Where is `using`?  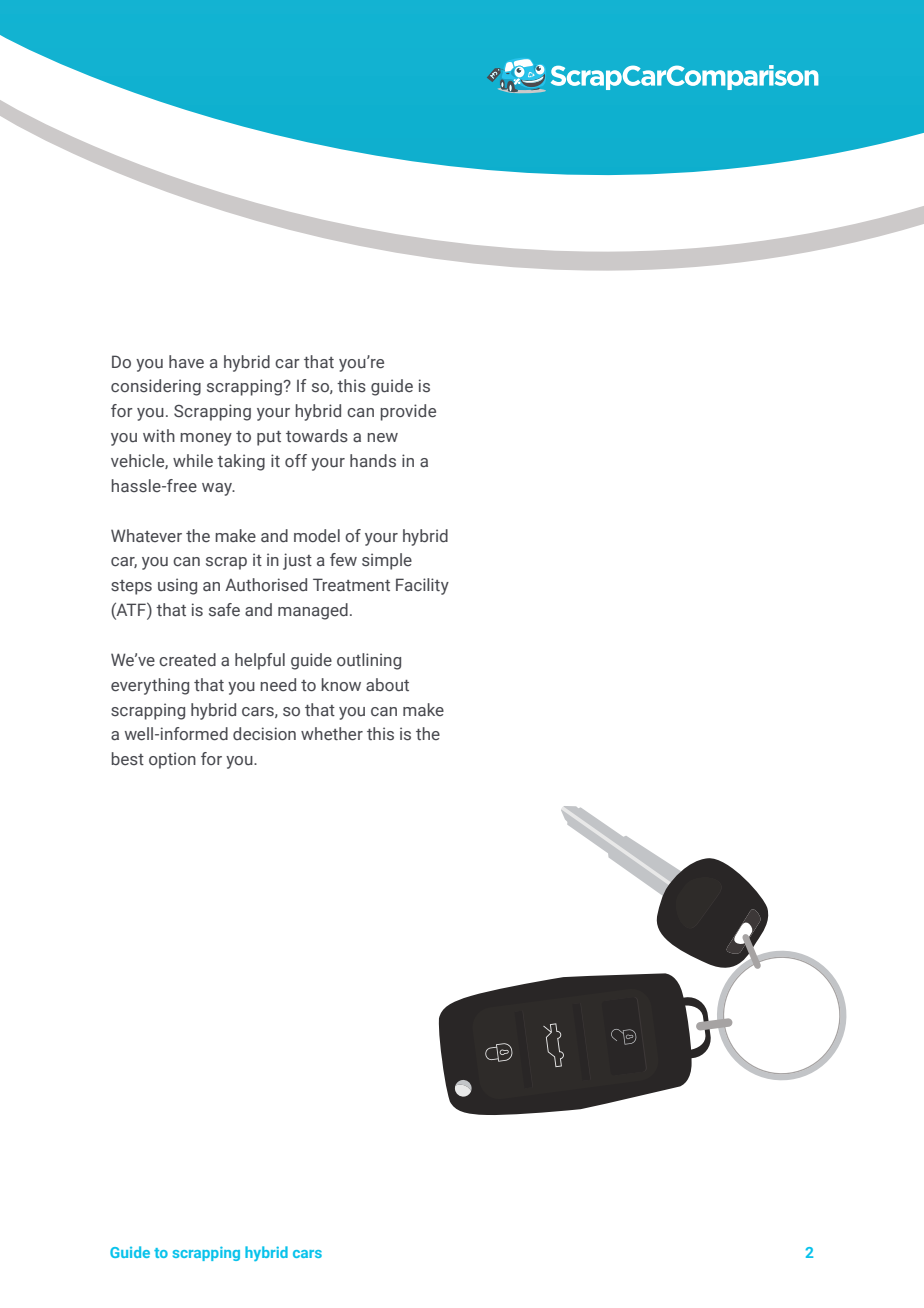
using is located at coordinates (177, 586).
